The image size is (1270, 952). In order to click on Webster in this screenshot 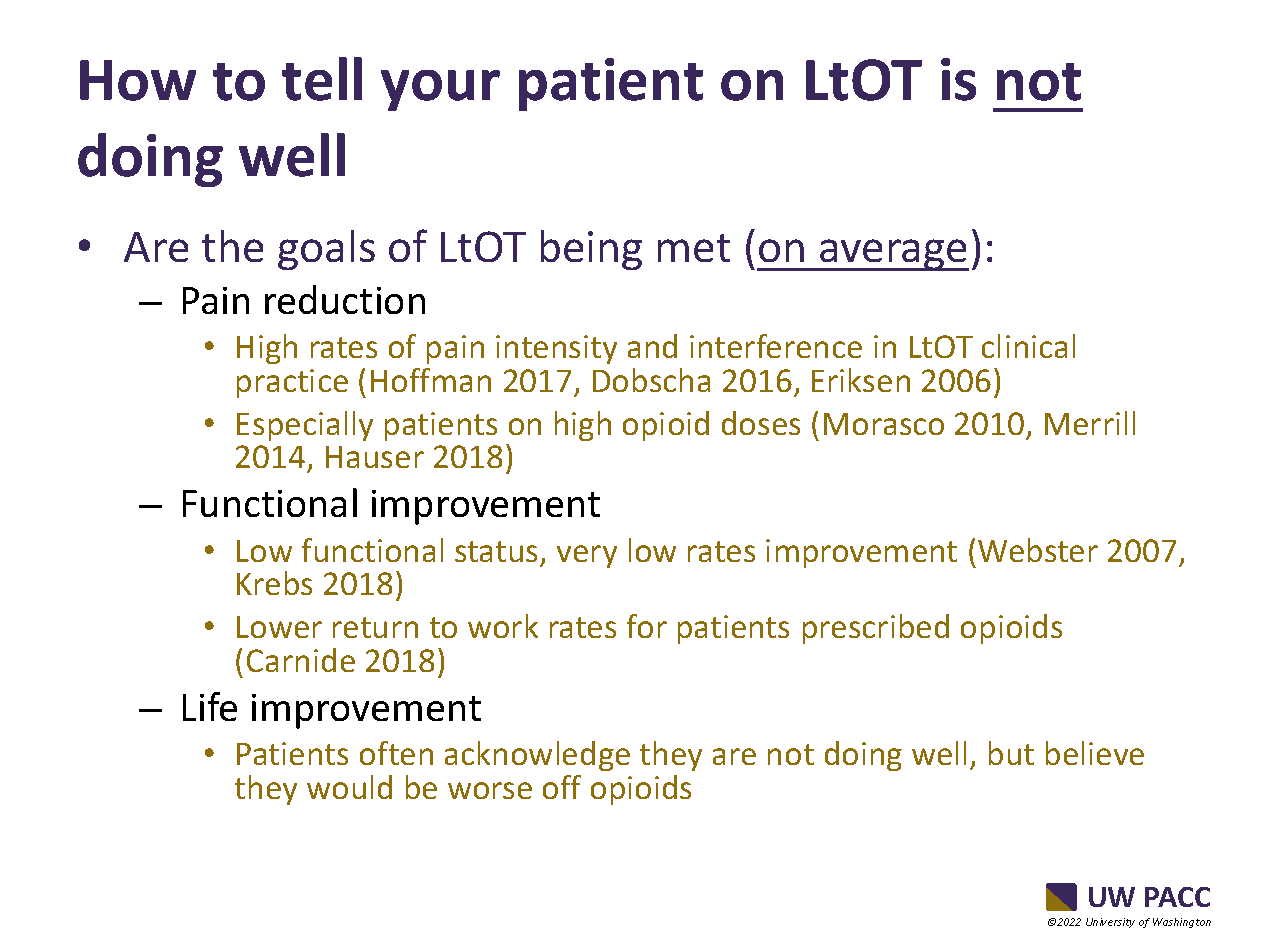, I will do `click(1038, 550)`.
